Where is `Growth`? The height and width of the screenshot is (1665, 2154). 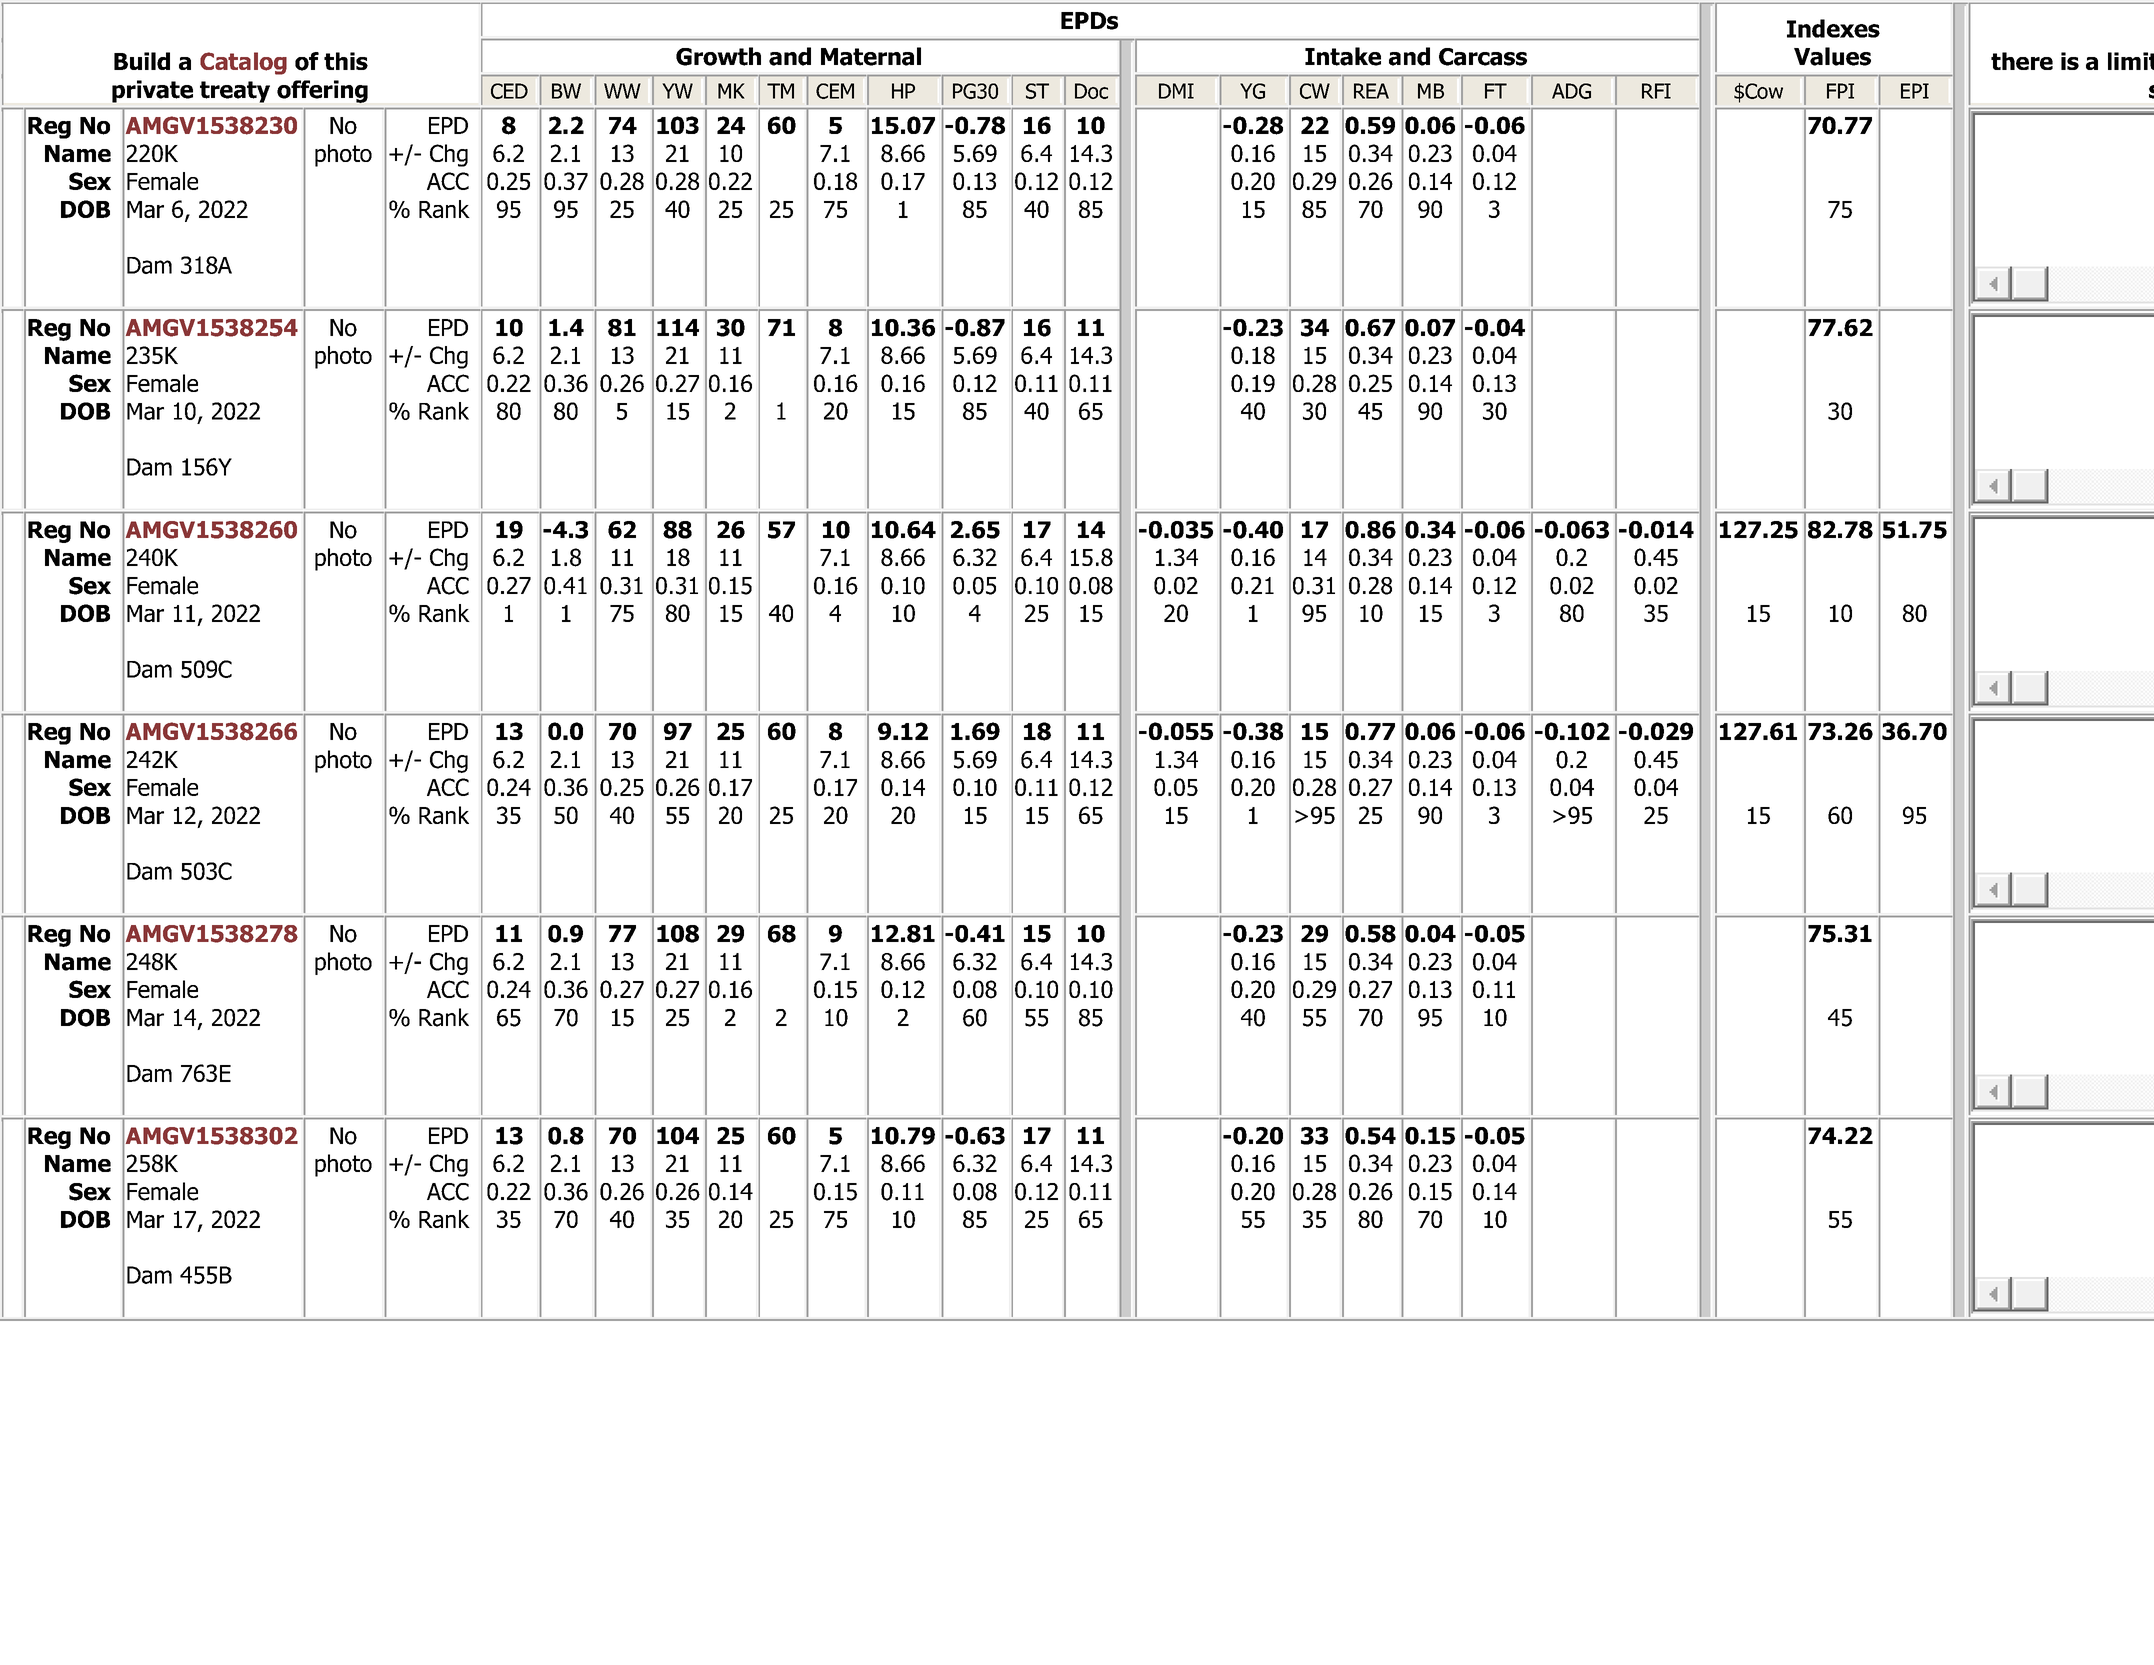 Growth is located at coordinates (718, 56).
